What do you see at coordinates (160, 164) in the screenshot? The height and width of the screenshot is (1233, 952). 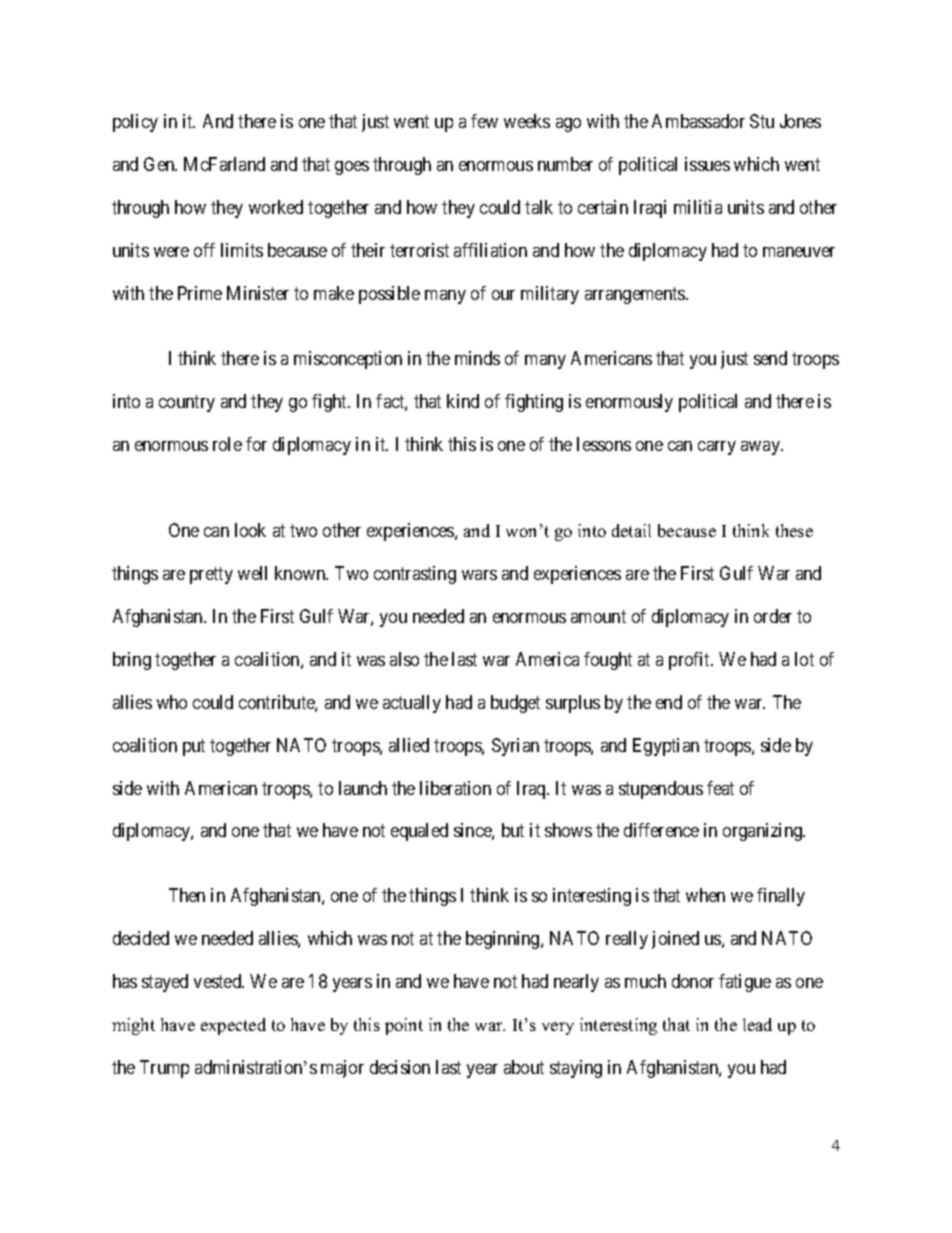 I see `Gen` at bounding box center [160, 164].
